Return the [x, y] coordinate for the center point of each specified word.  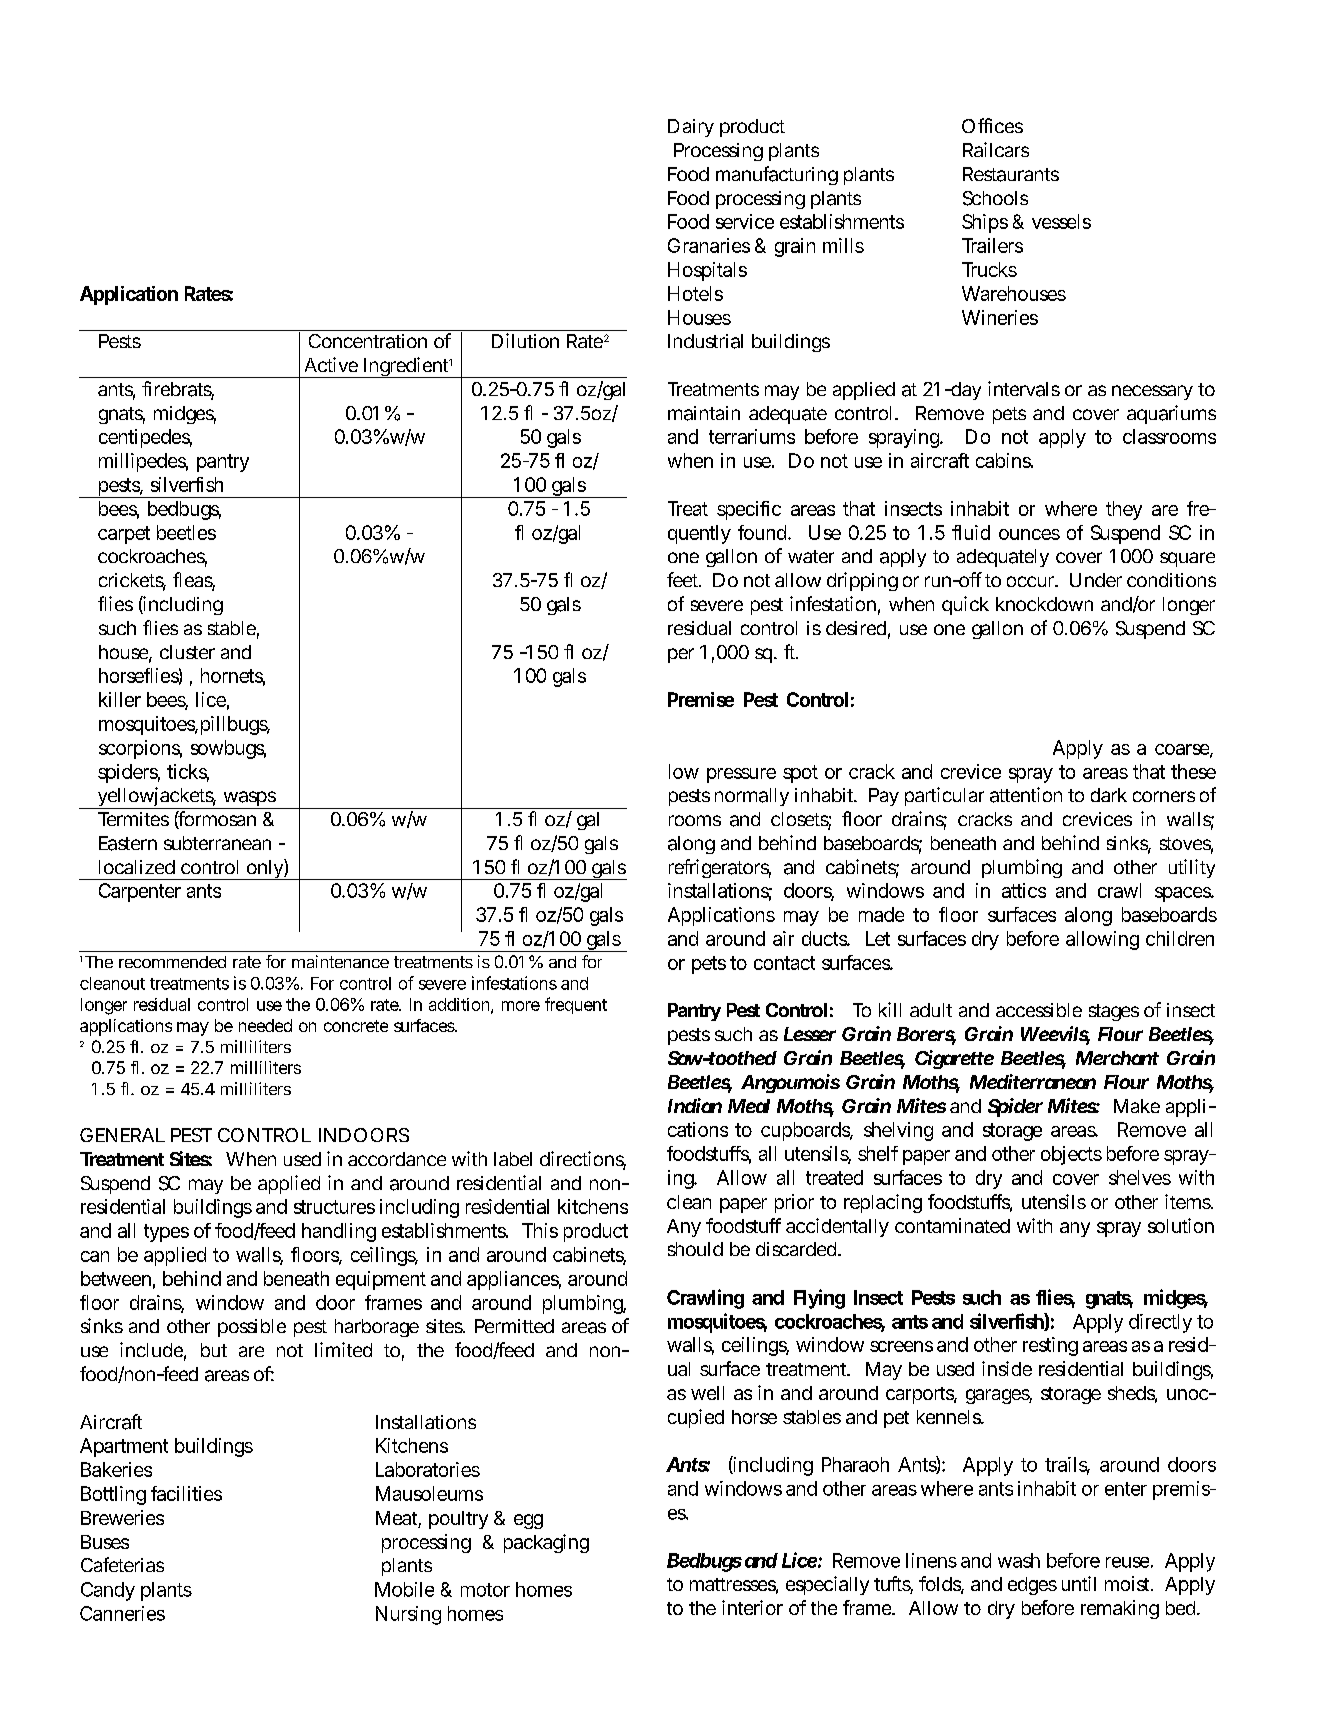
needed [265, 1025]
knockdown [1044, 604]
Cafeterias [122, 1564]
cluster [187, 652]
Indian [695, 1105]
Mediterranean [1033, 1081]
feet [684, 579]
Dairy [691, 128]
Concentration [368, 341]
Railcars [996, 149]
